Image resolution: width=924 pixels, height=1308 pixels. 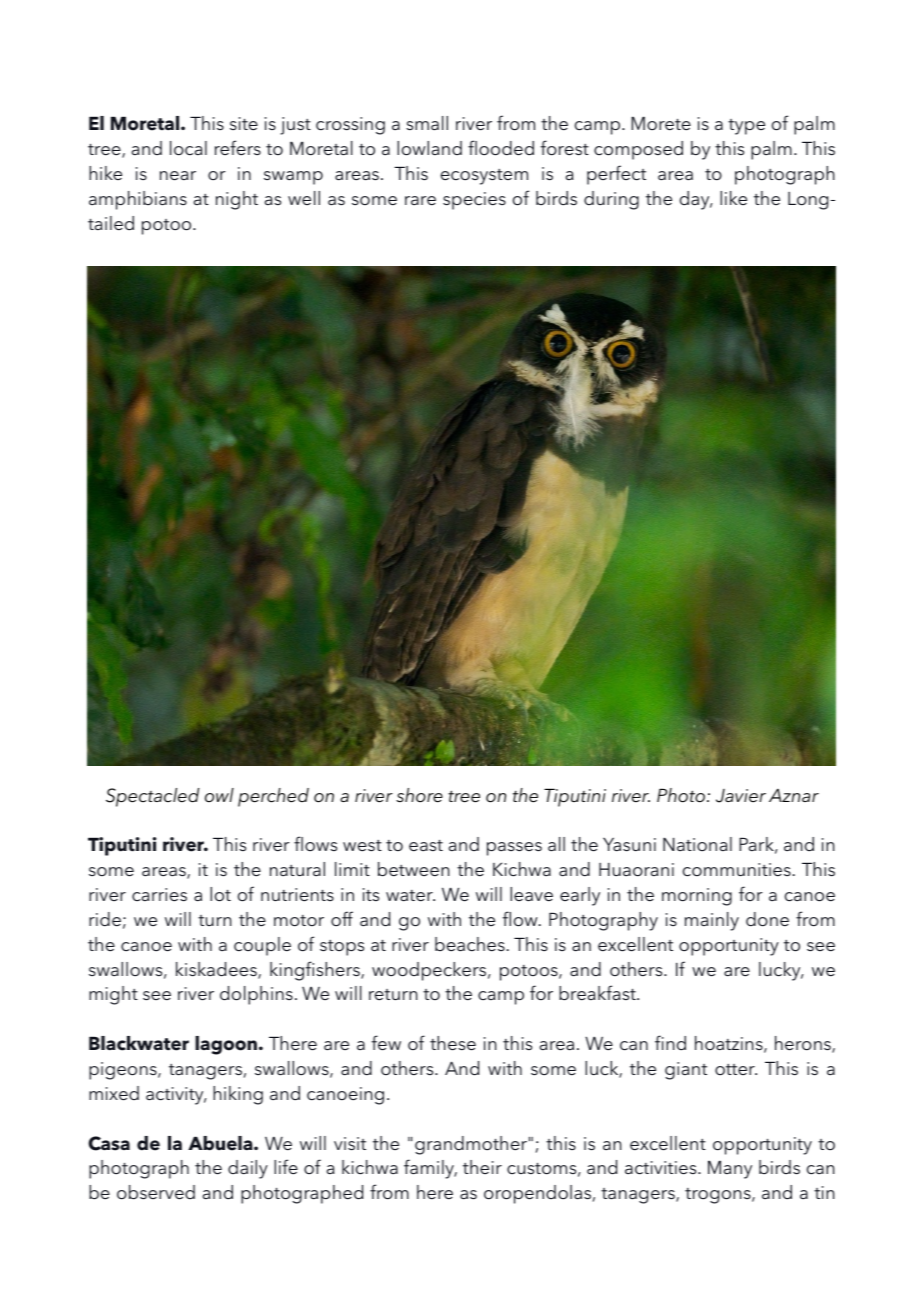 I want to click on observed, so click(x=156, y=1192).
